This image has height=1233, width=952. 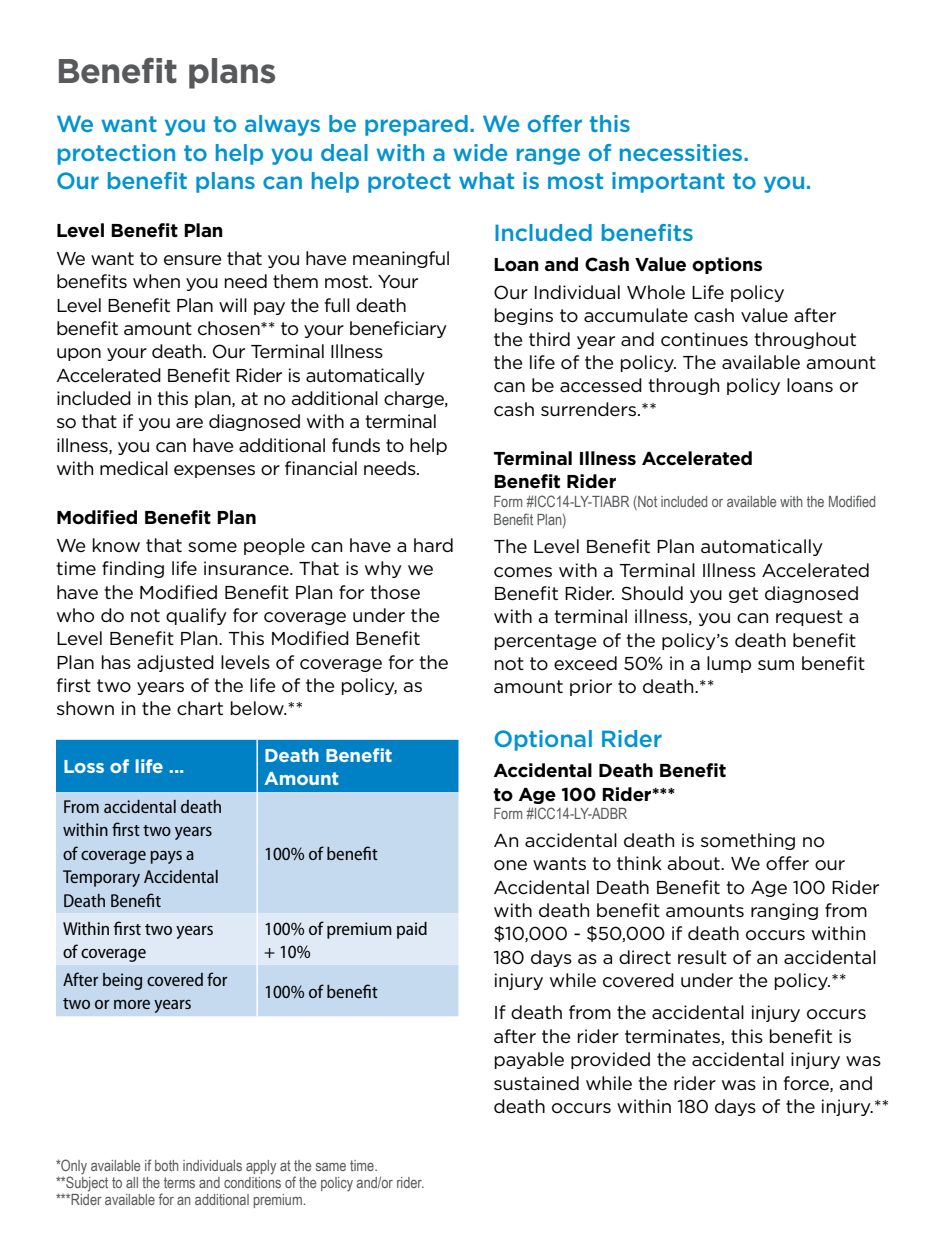 I want to click on about, so click(x=694, y=863).
